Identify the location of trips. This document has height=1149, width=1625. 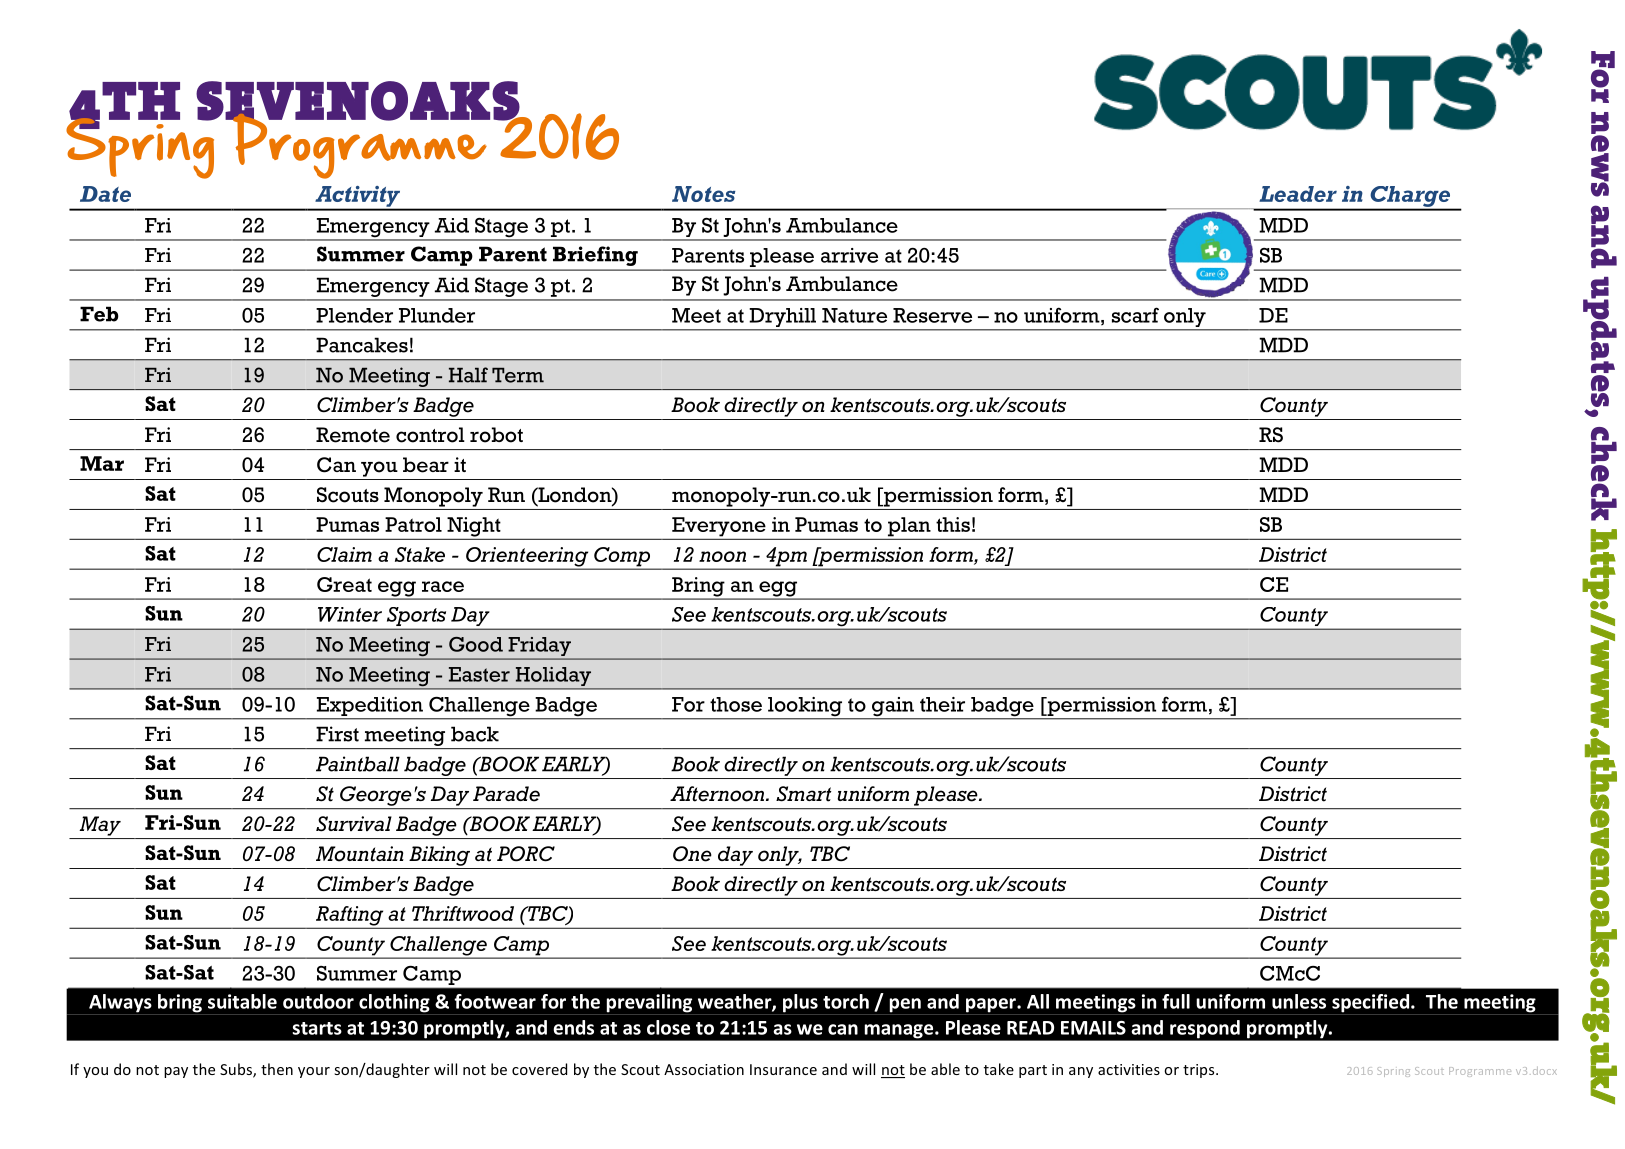
(1200, 1071).
